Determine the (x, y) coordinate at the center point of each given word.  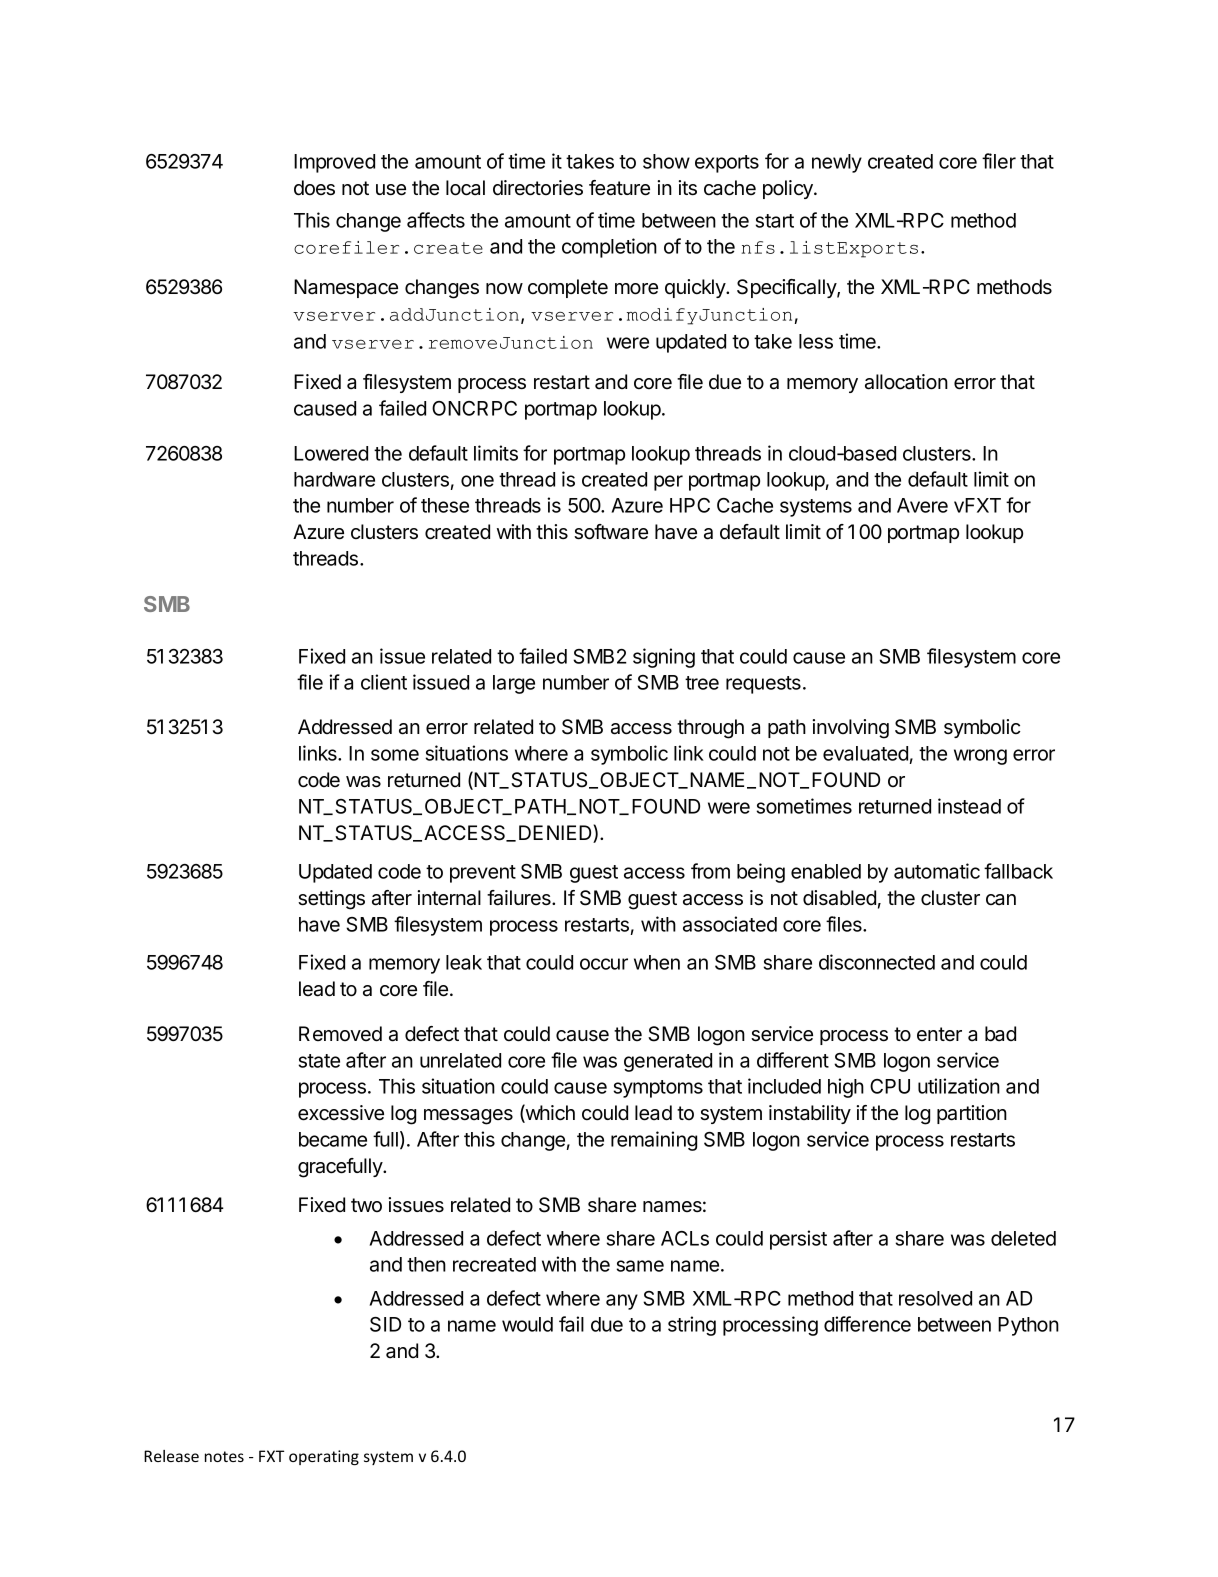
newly (837, 163)
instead (969, 806)
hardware (334, 479)
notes (224, 1456)
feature (619, 188)
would (527, 1324)
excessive (341, 1113)
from (710, 871)
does (314, 188)
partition (972, 1114)
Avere (922, 505)
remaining (654, 1141)
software (611, 532)
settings (331, 900)
